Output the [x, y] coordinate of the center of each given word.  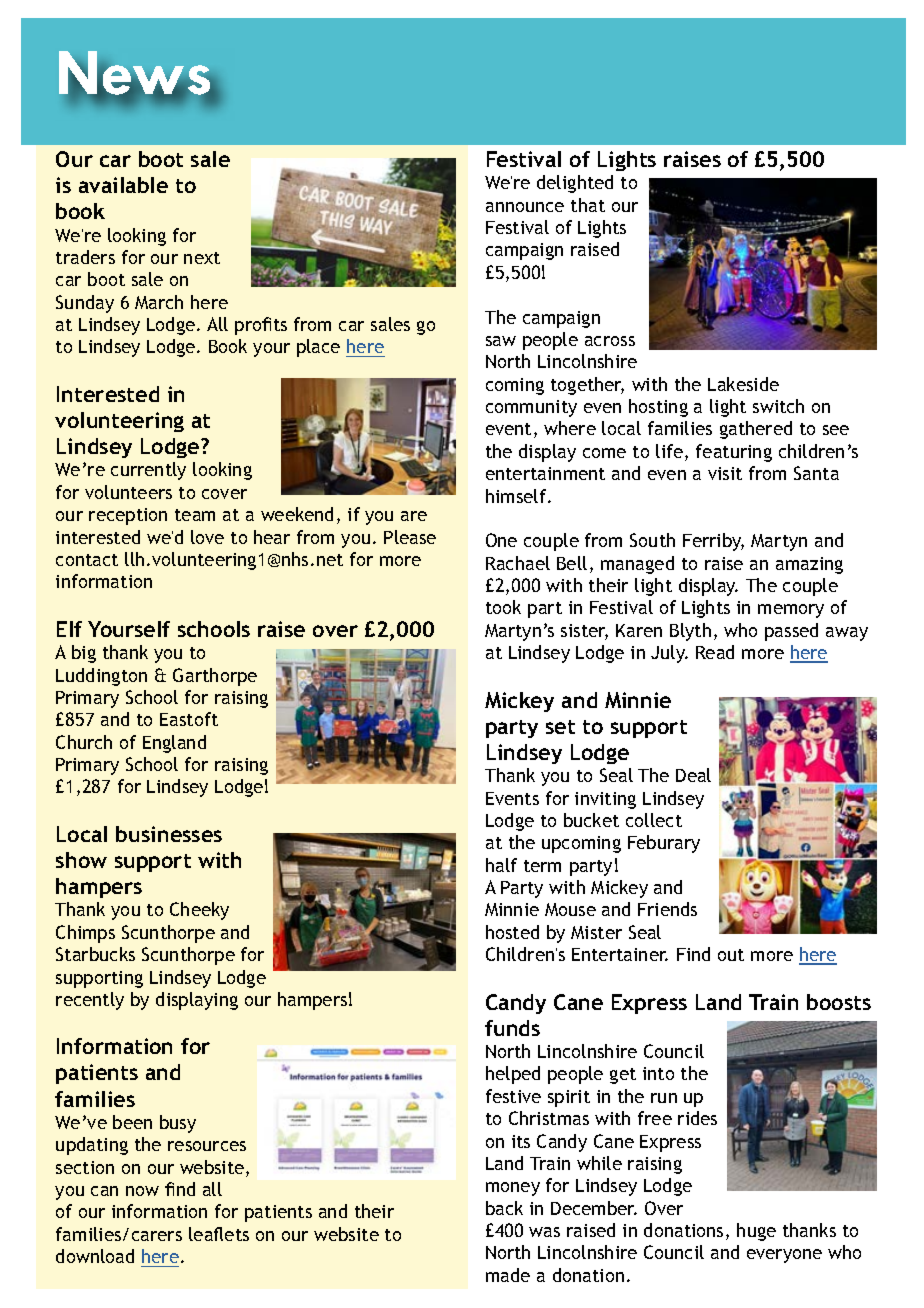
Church [84, 742]
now [142, 1191]
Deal [693, 775]
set [560, 727]
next [202, 258]
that [588, 205]
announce [525, 207]
